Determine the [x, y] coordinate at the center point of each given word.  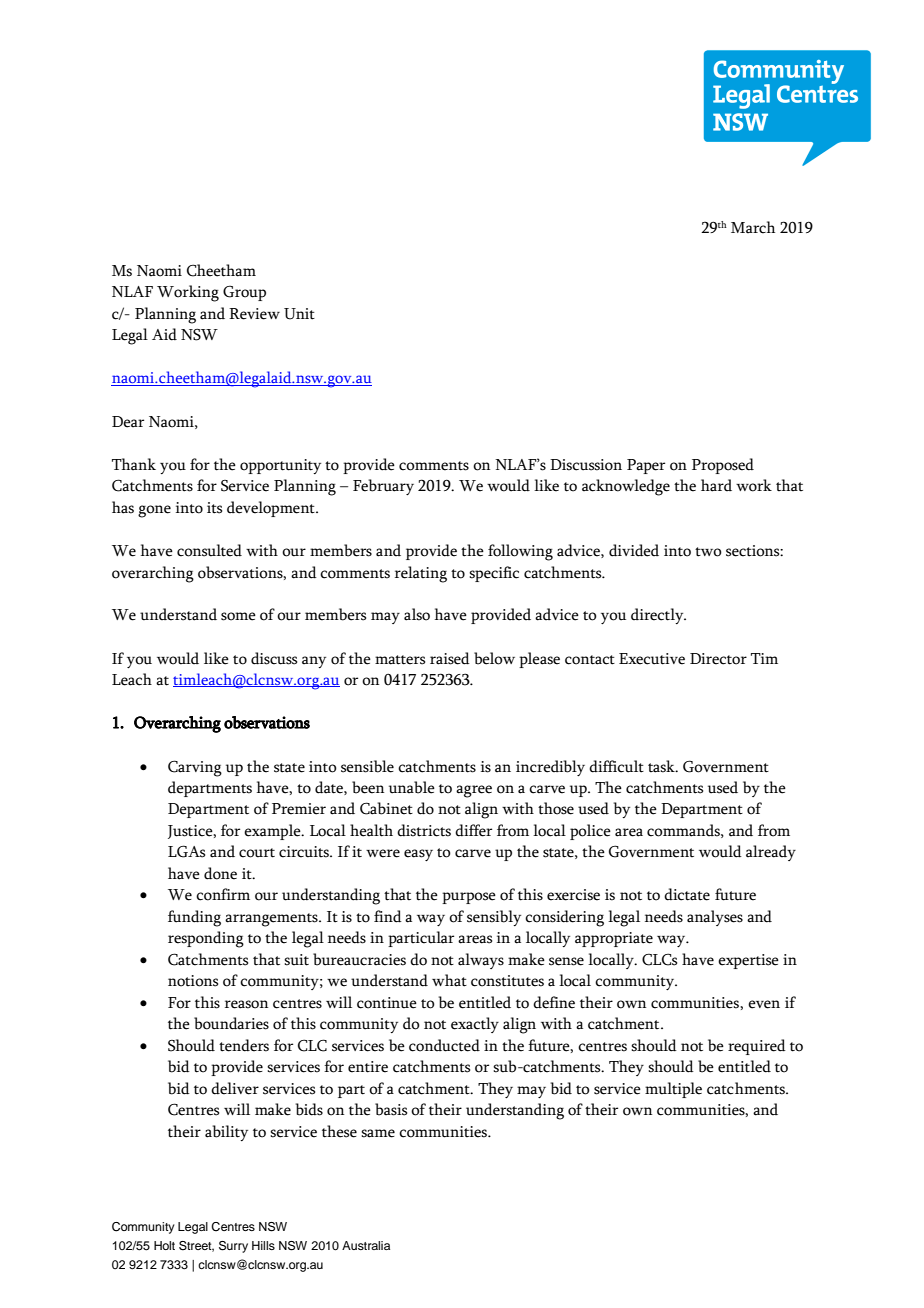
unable [412, 787]
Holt [164, 1245]
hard [716, 485]
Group [244, 293]
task [662, 766]
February [383, 487]
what [449, 980]
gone [154, 511]
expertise [748, 961]
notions [193, 981]
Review [254, 314]
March [753, 227]
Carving [195, 768]
